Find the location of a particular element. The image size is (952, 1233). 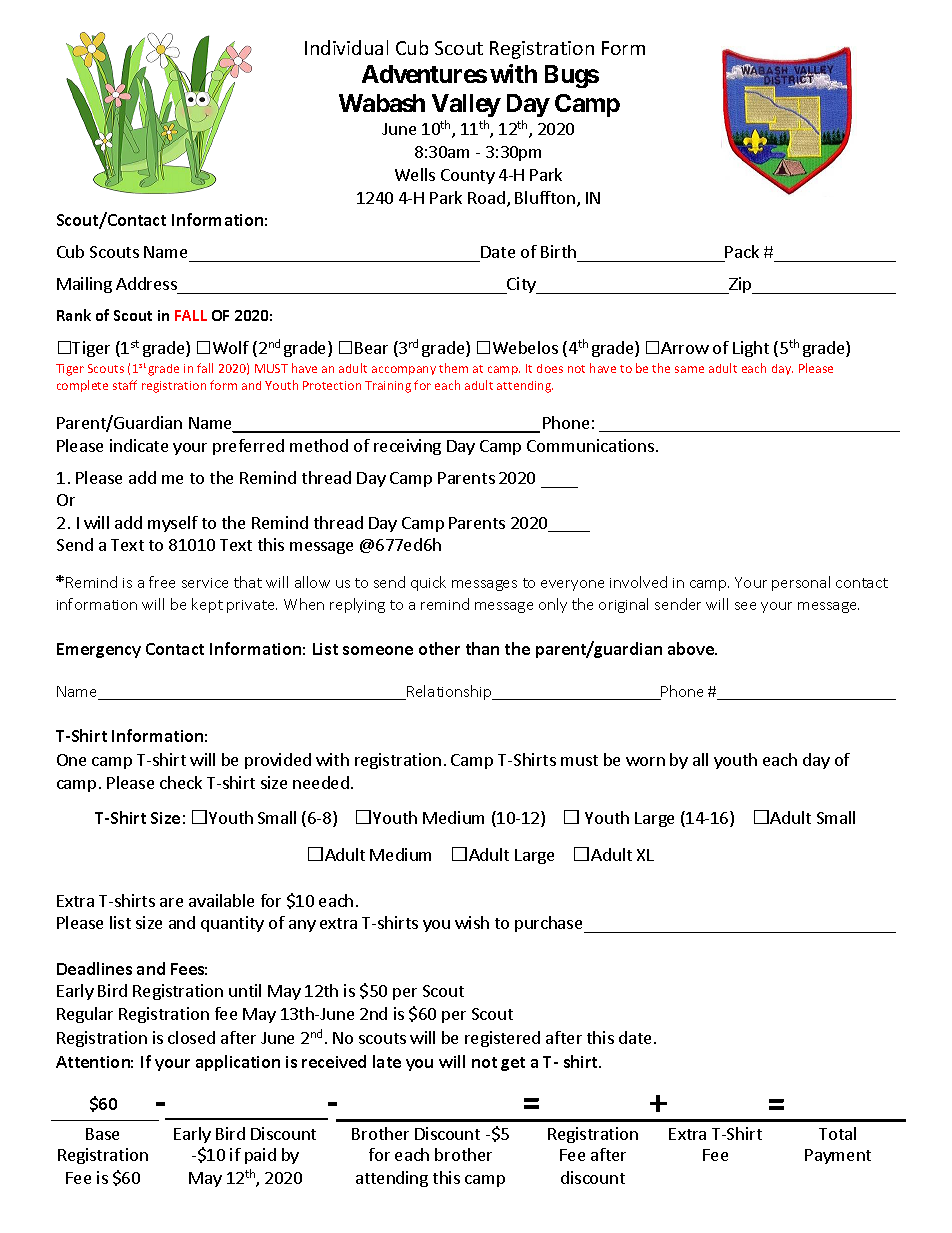

Valley is located at coordinates (466, 105).
